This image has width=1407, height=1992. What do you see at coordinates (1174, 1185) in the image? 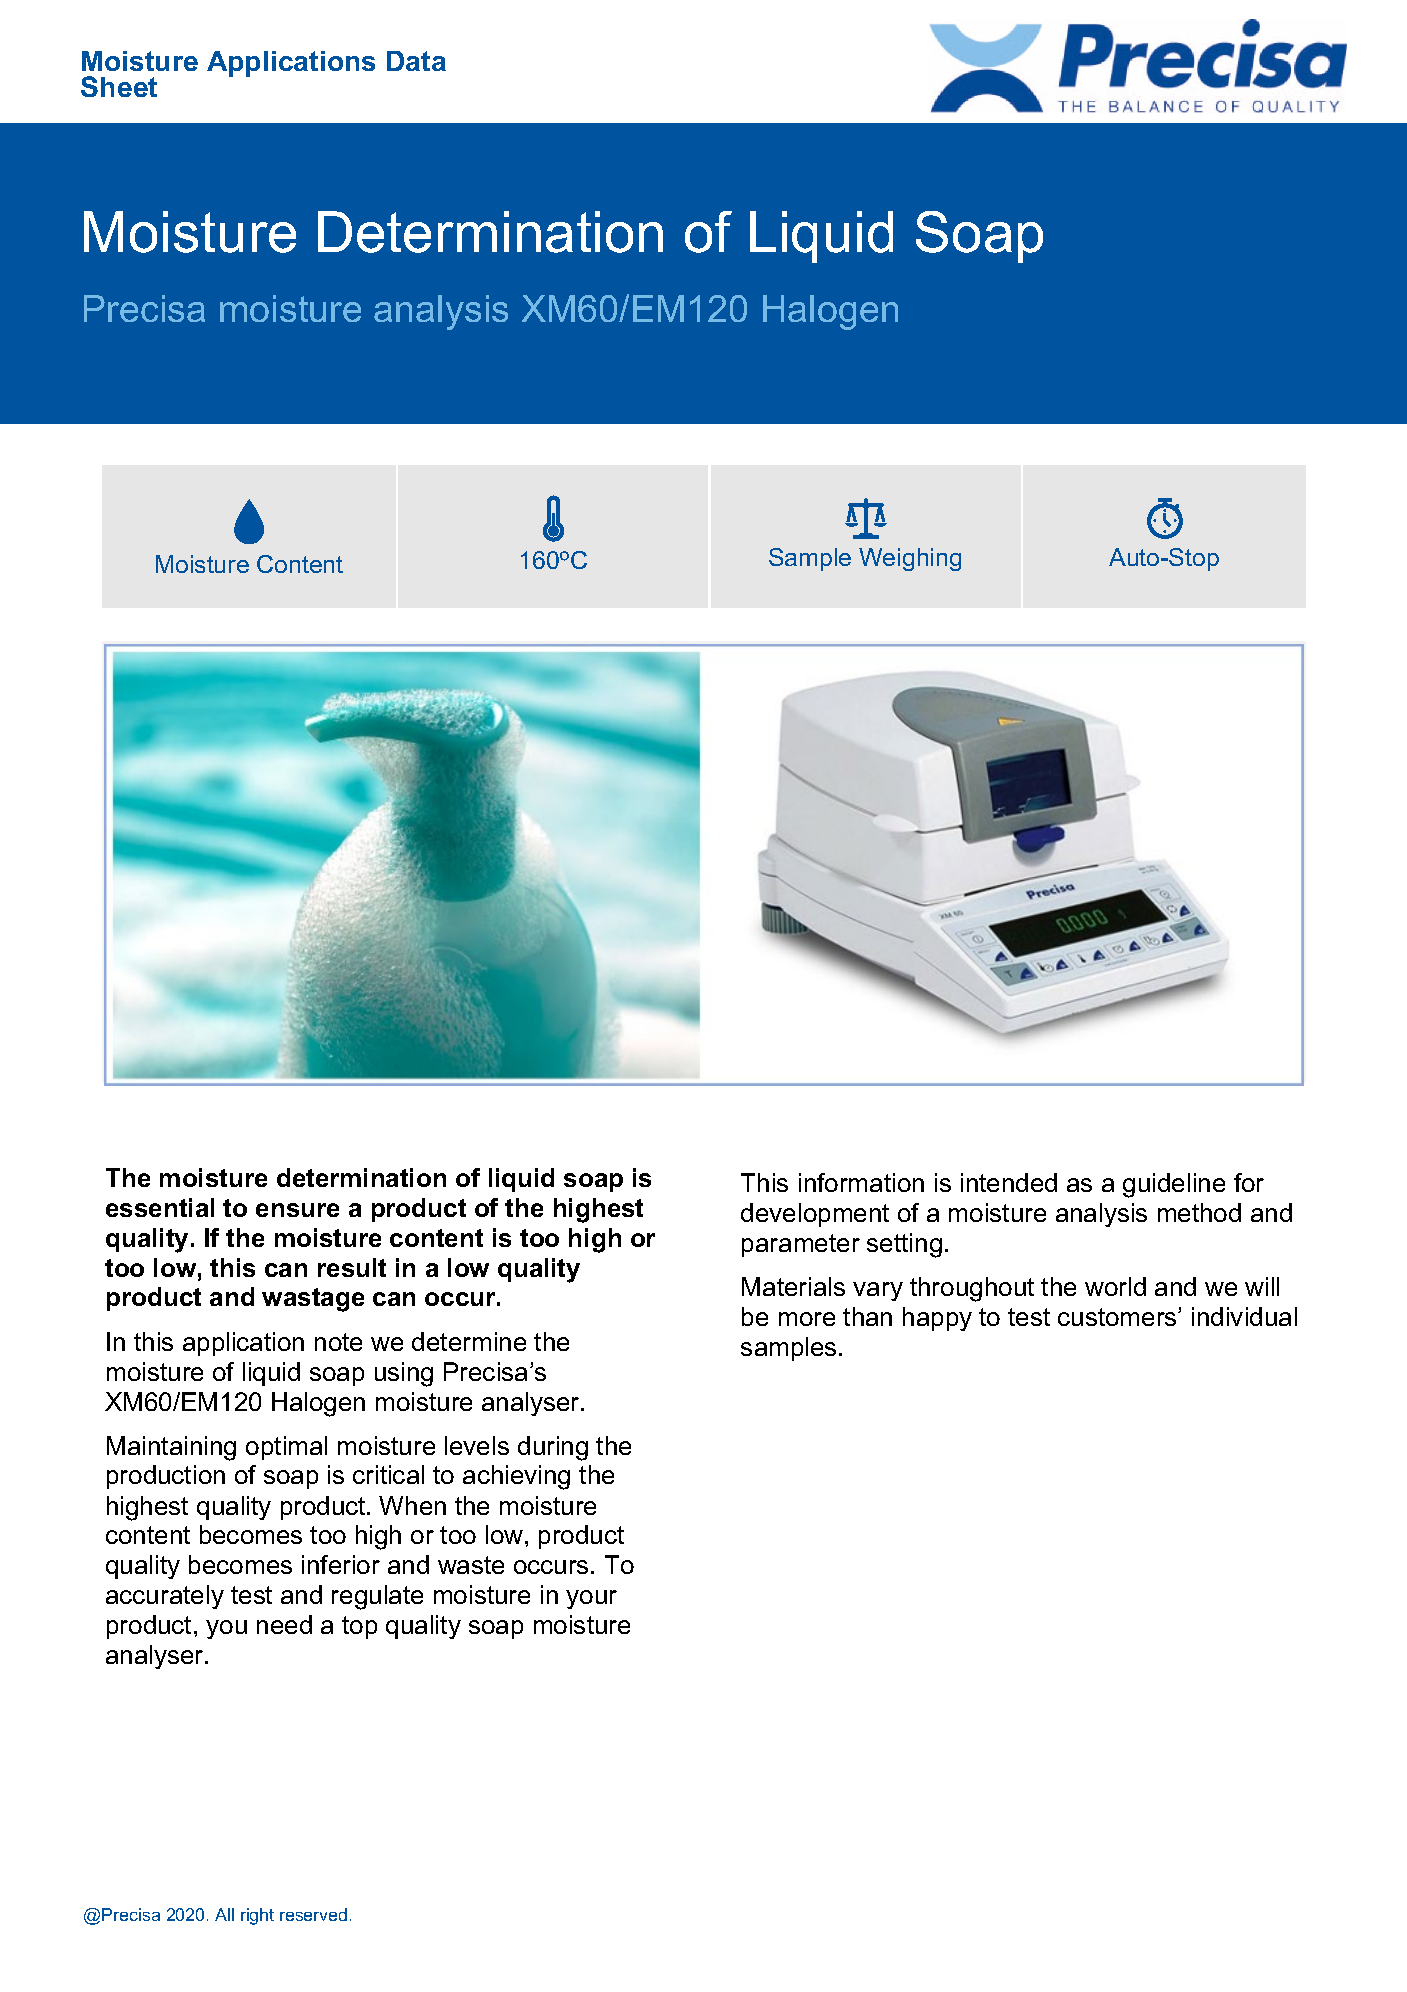
I see `guideline` at bounding box center [1174, 1185].
